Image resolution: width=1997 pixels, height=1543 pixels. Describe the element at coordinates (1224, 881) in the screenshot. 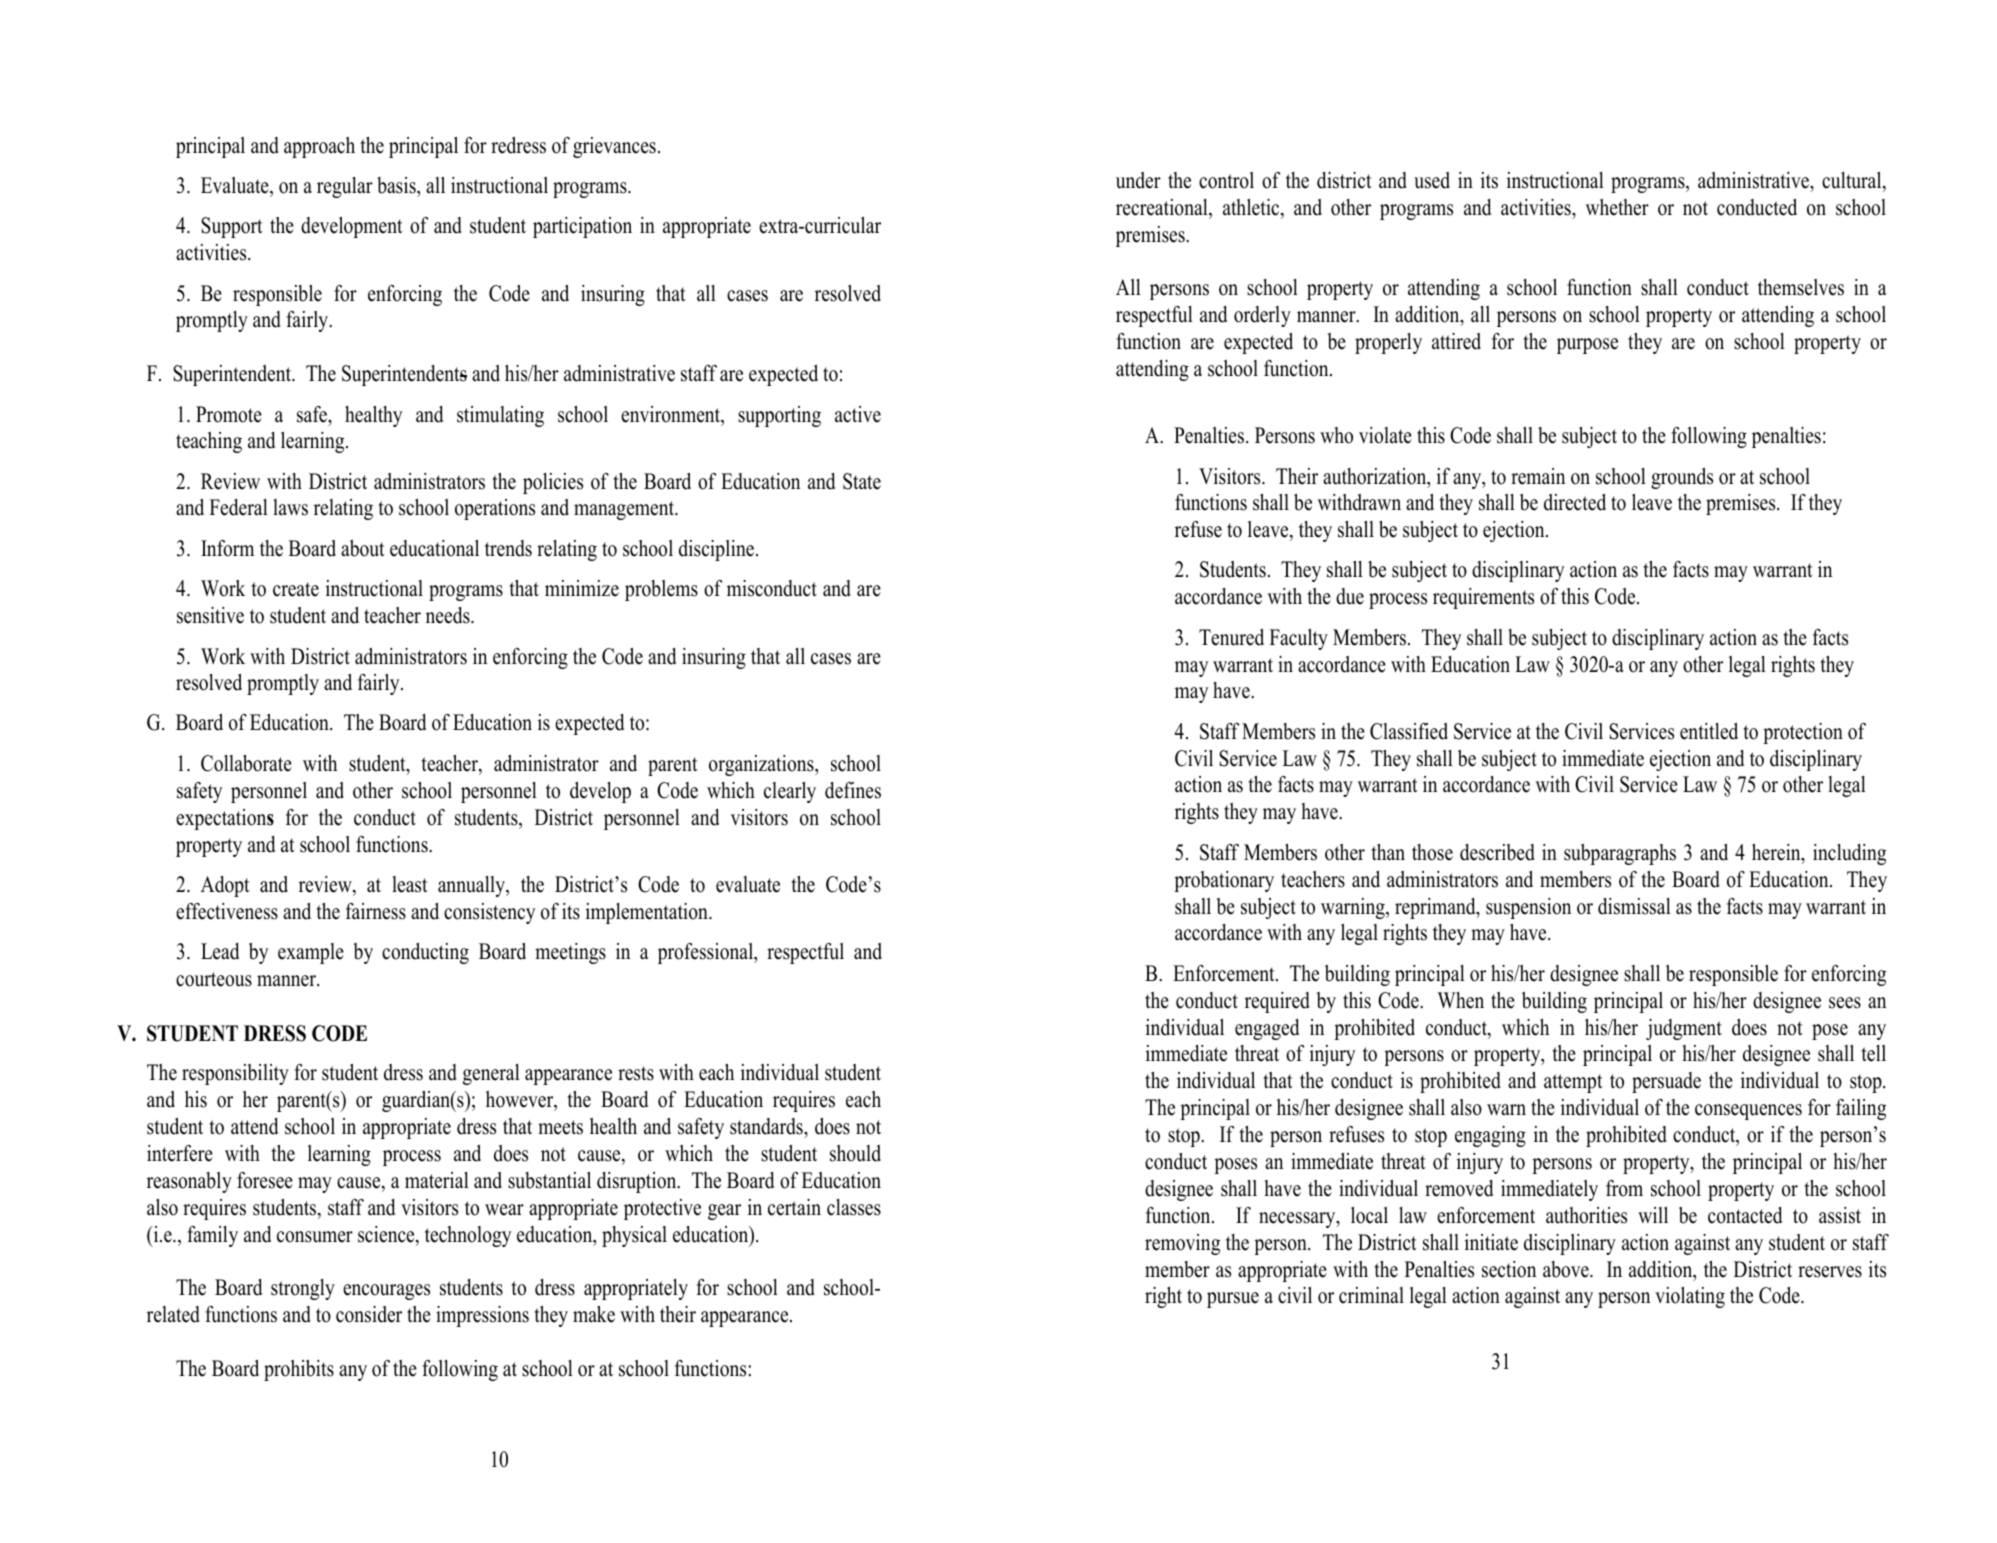

I see `probationary` at that location.
